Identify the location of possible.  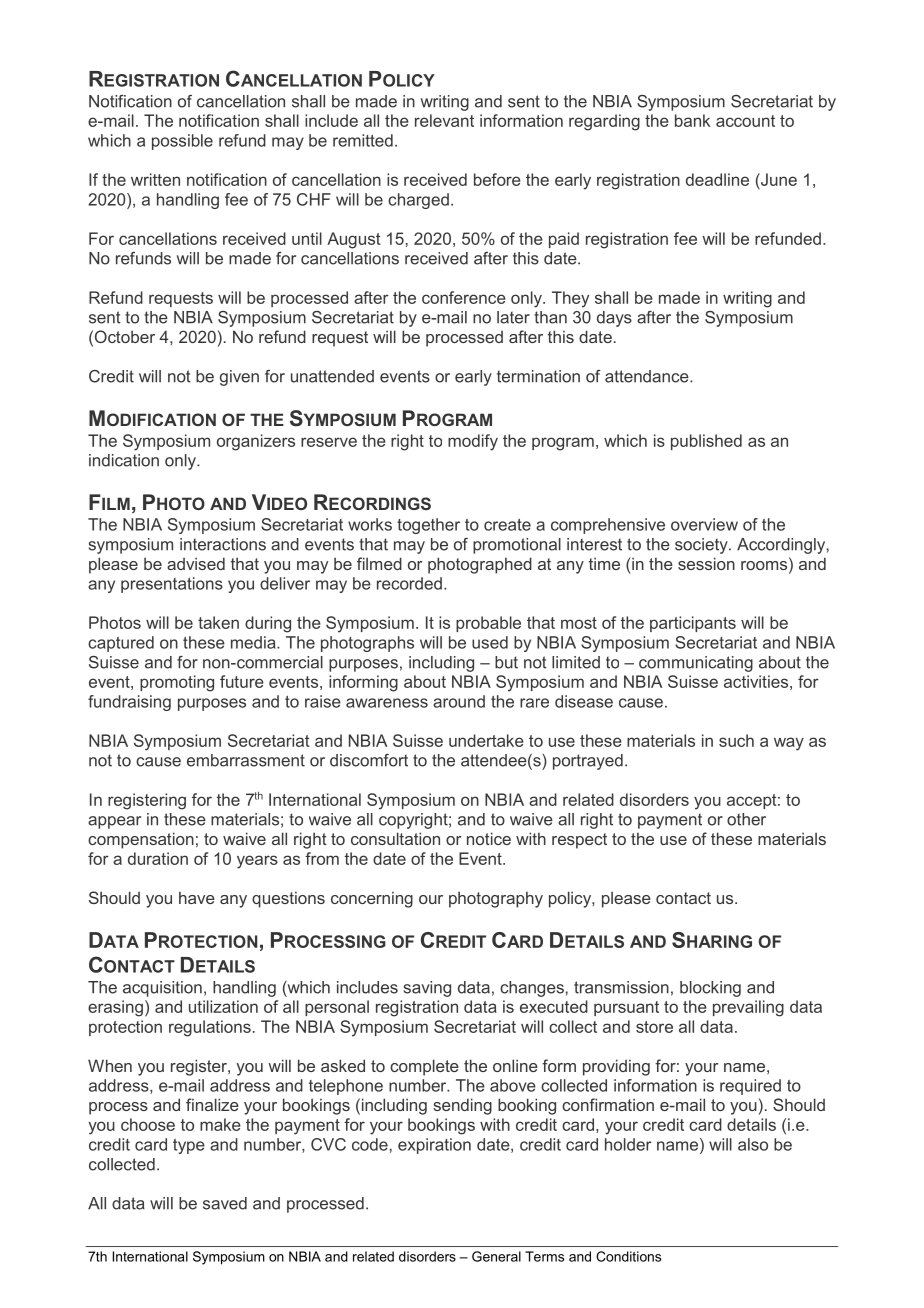
(182, 142).
